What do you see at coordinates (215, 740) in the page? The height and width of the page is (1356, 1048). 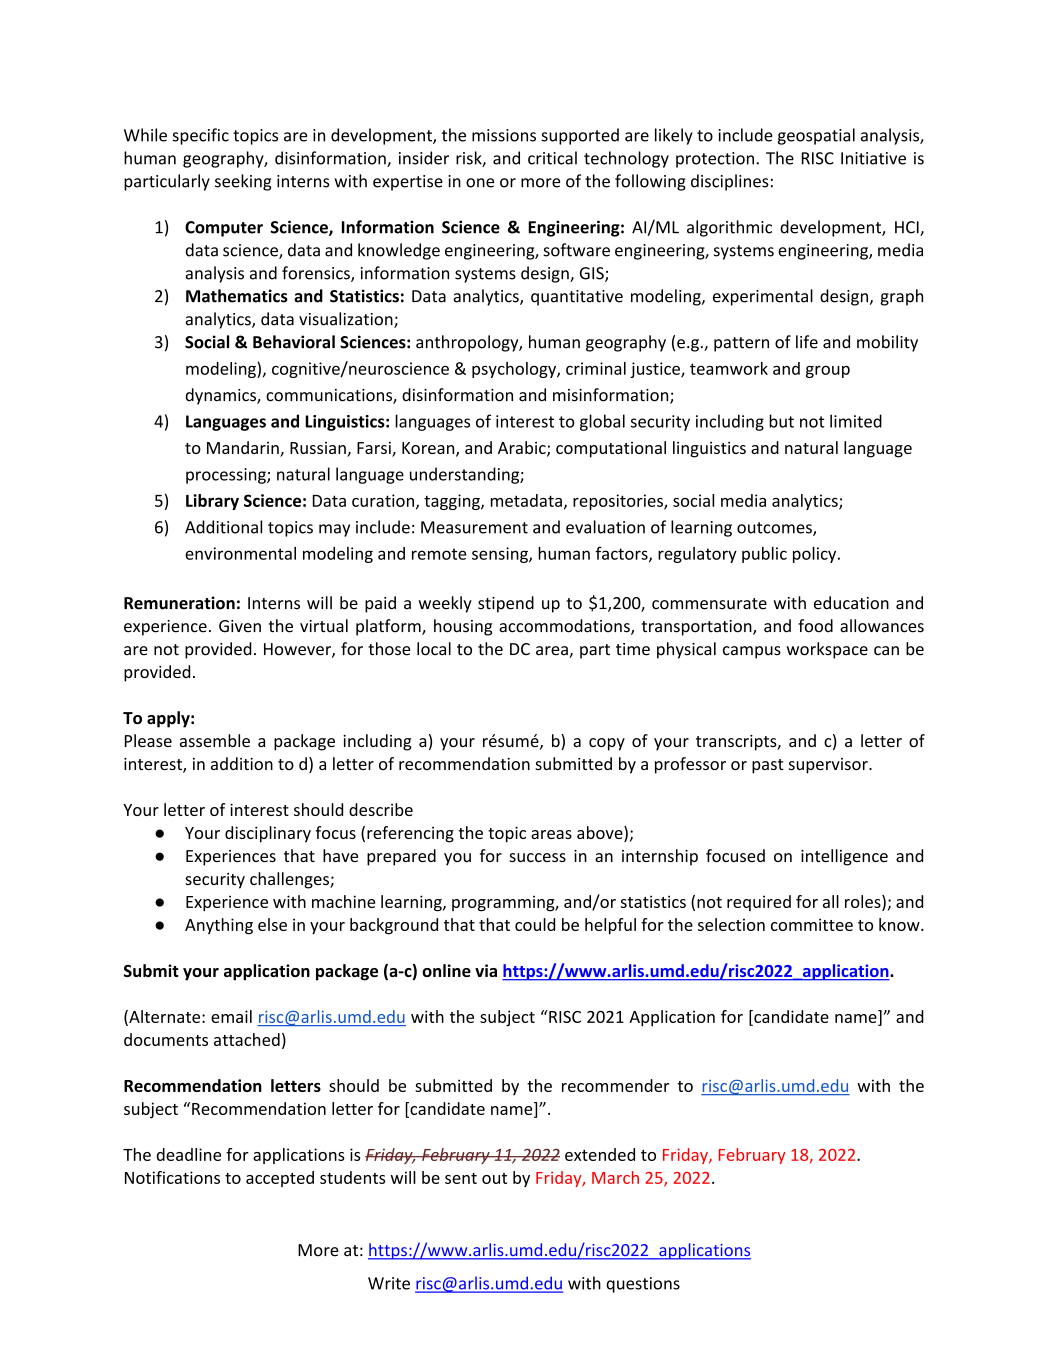 I see `assemble` at bounding box center [215, 740].
